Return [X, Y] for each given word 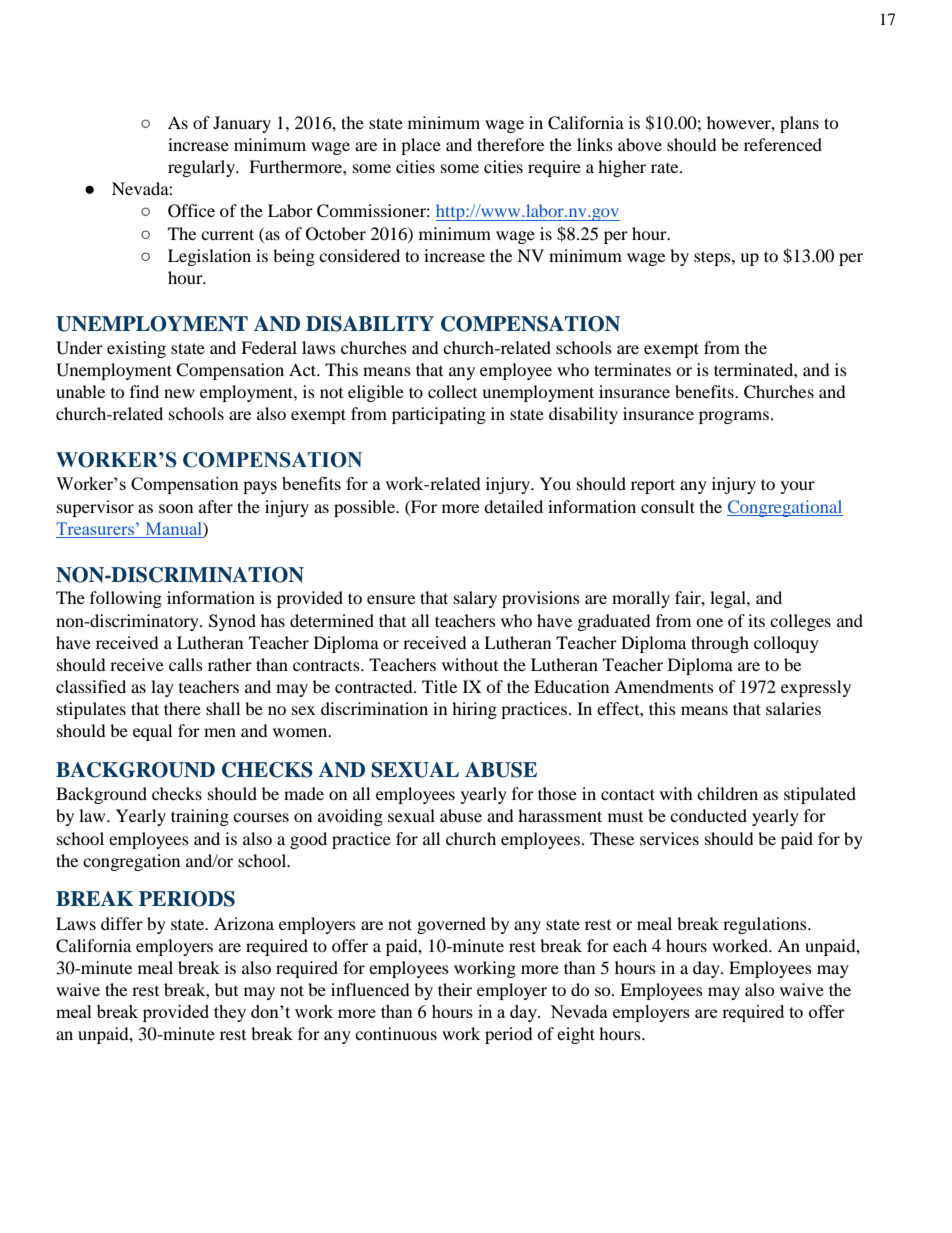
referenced [783, 144]
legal [729, 599]
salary [475, 599]
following [126, 599]
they [230, 1013]
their [455, 989]
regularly [203, 168]
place [421, 146]
